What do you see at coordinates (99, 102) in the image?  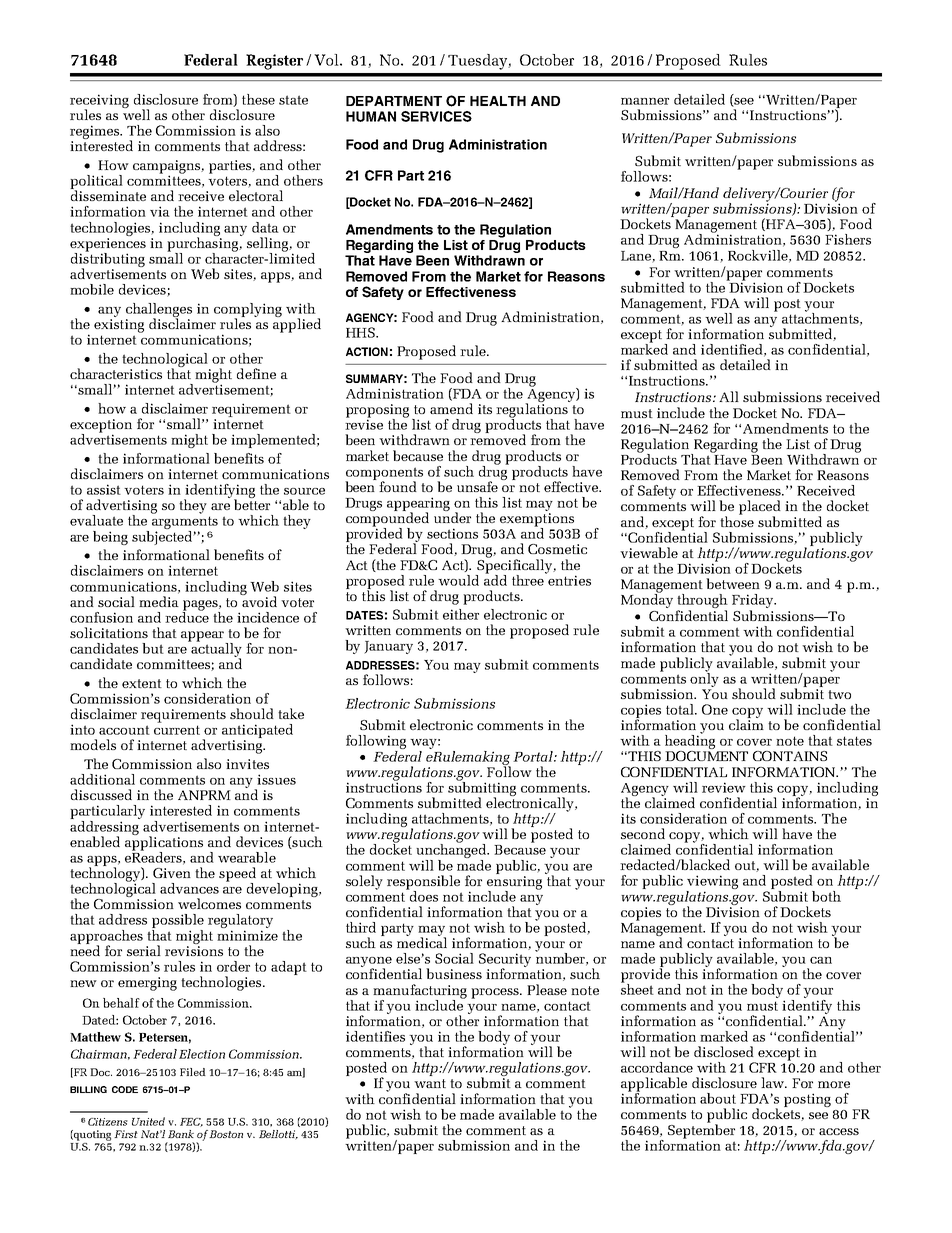 I see `receiving` at bounding box center [99, 102].
